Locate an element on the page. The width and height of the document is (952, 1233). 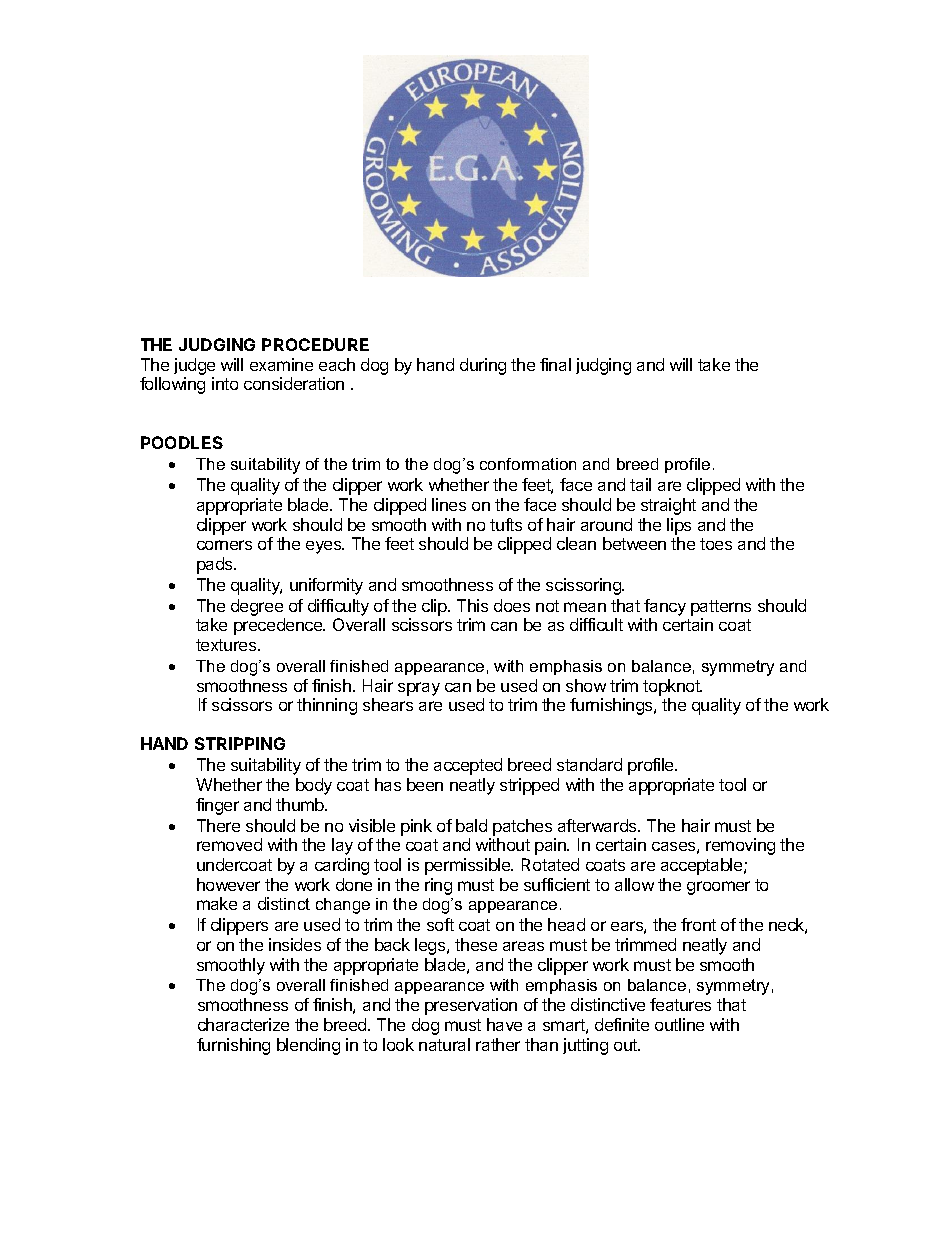
into is located at coordinates (225, 383).
